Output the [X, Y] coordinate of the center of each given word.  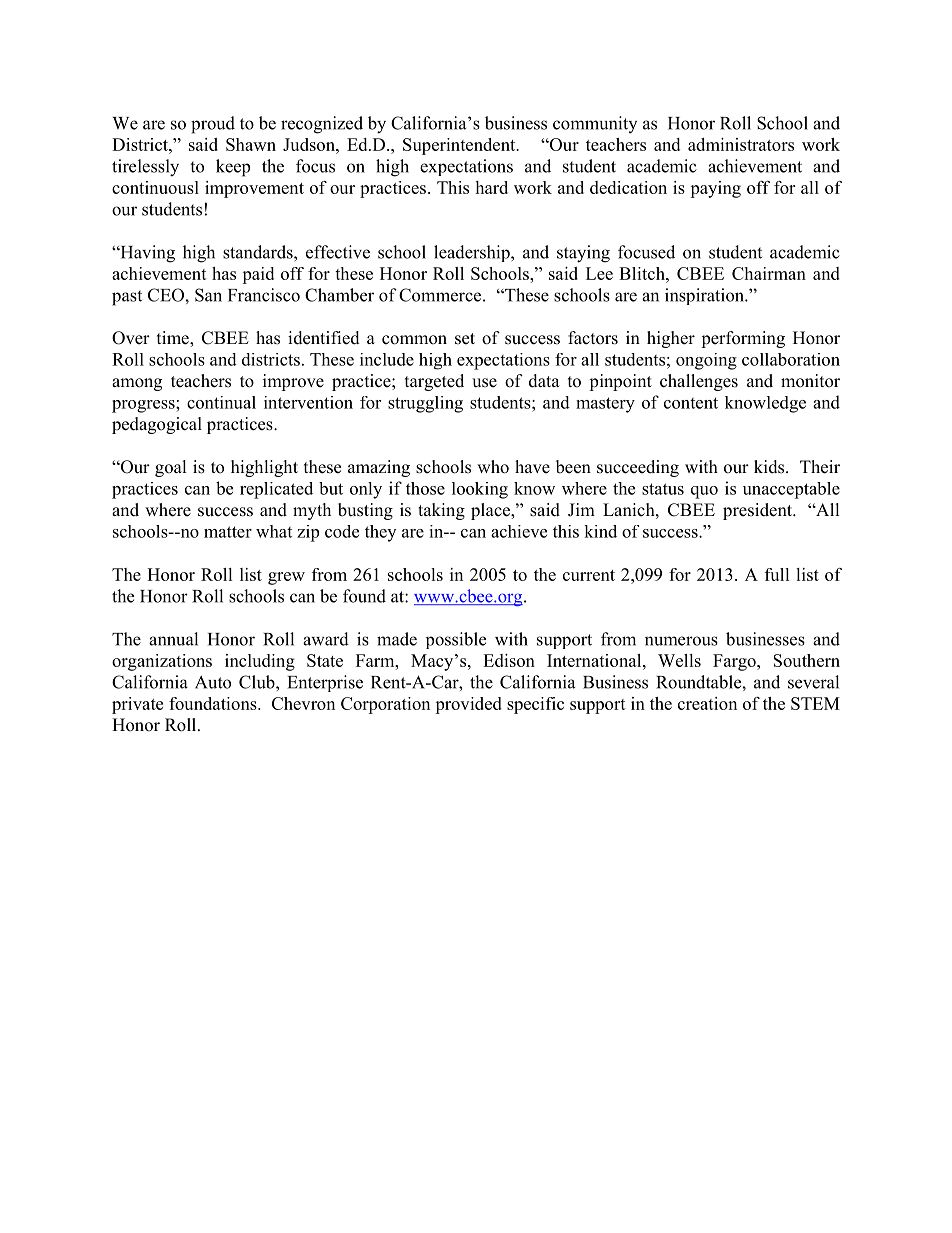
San [208, 295]
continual [221, 402]
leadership [473, 253]
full [777, 574]
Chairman [769, 273]
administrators [741, 144]
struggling [425, 404]
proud [213, 125]
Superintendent [460, 146]
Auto [213, 682]
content [691, 403]
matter [228, 532]
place [491, 511]
